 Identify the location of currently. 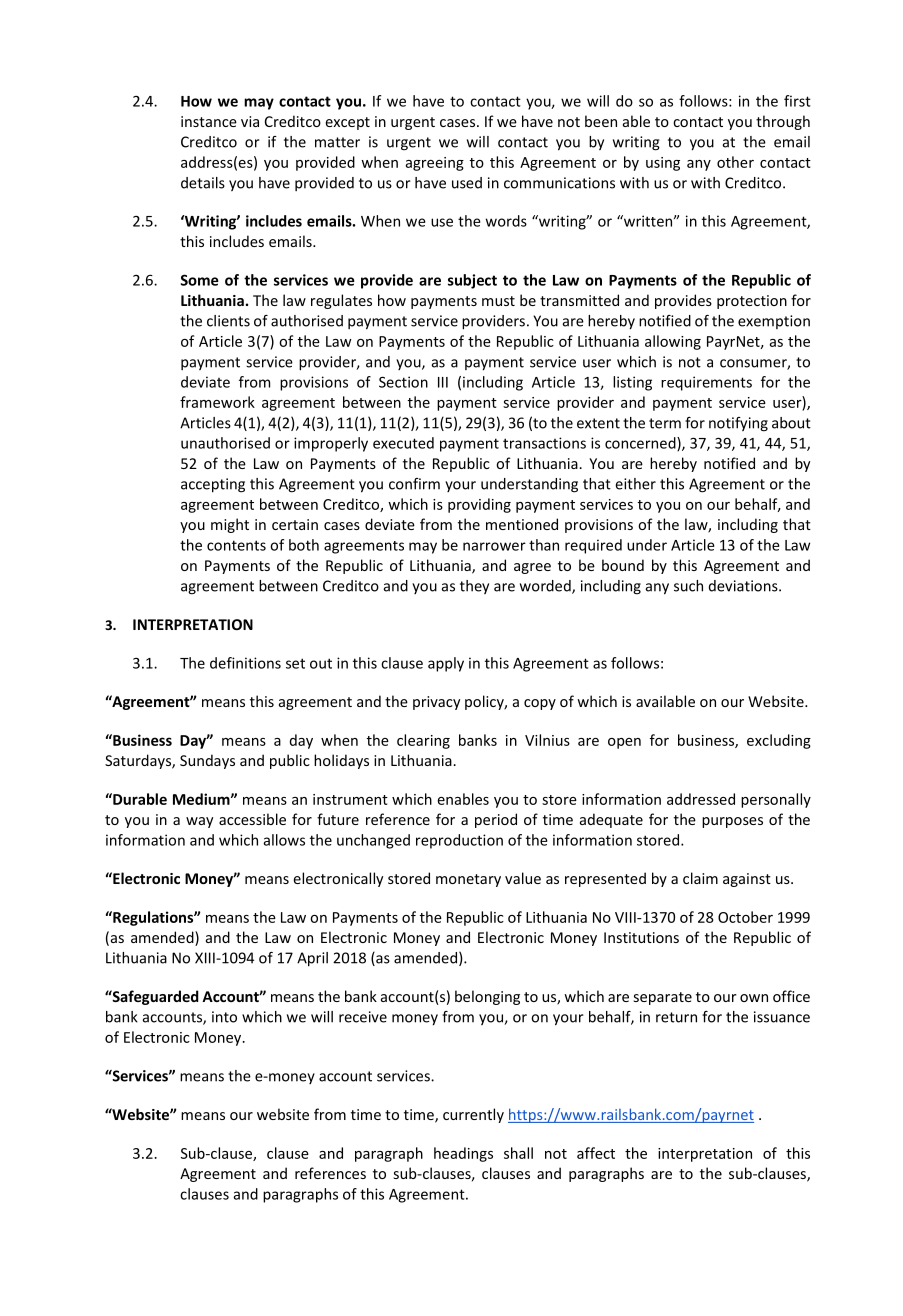
(473, 1115).
